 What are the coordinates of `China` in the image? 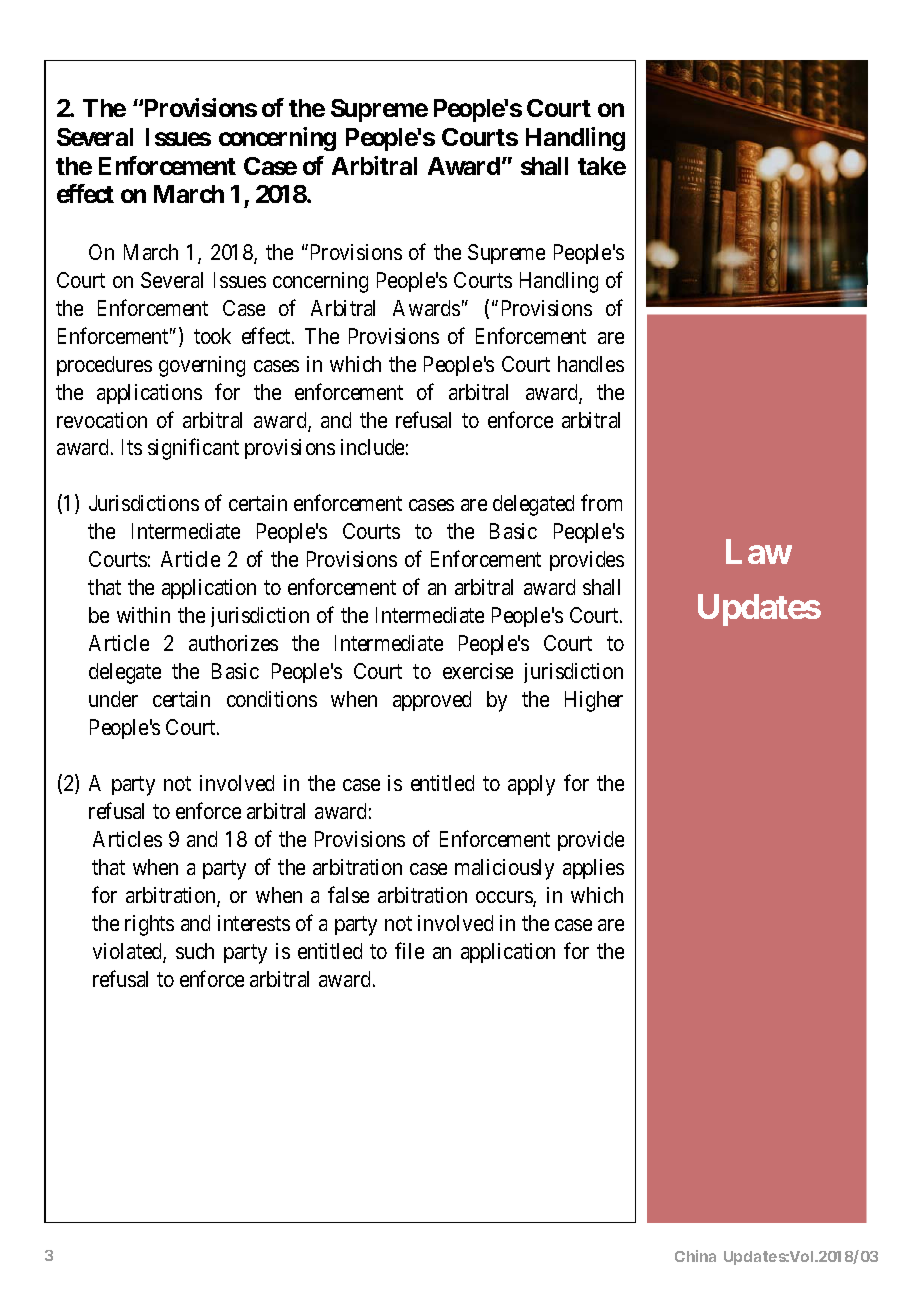 It's located at (695, 1256).
